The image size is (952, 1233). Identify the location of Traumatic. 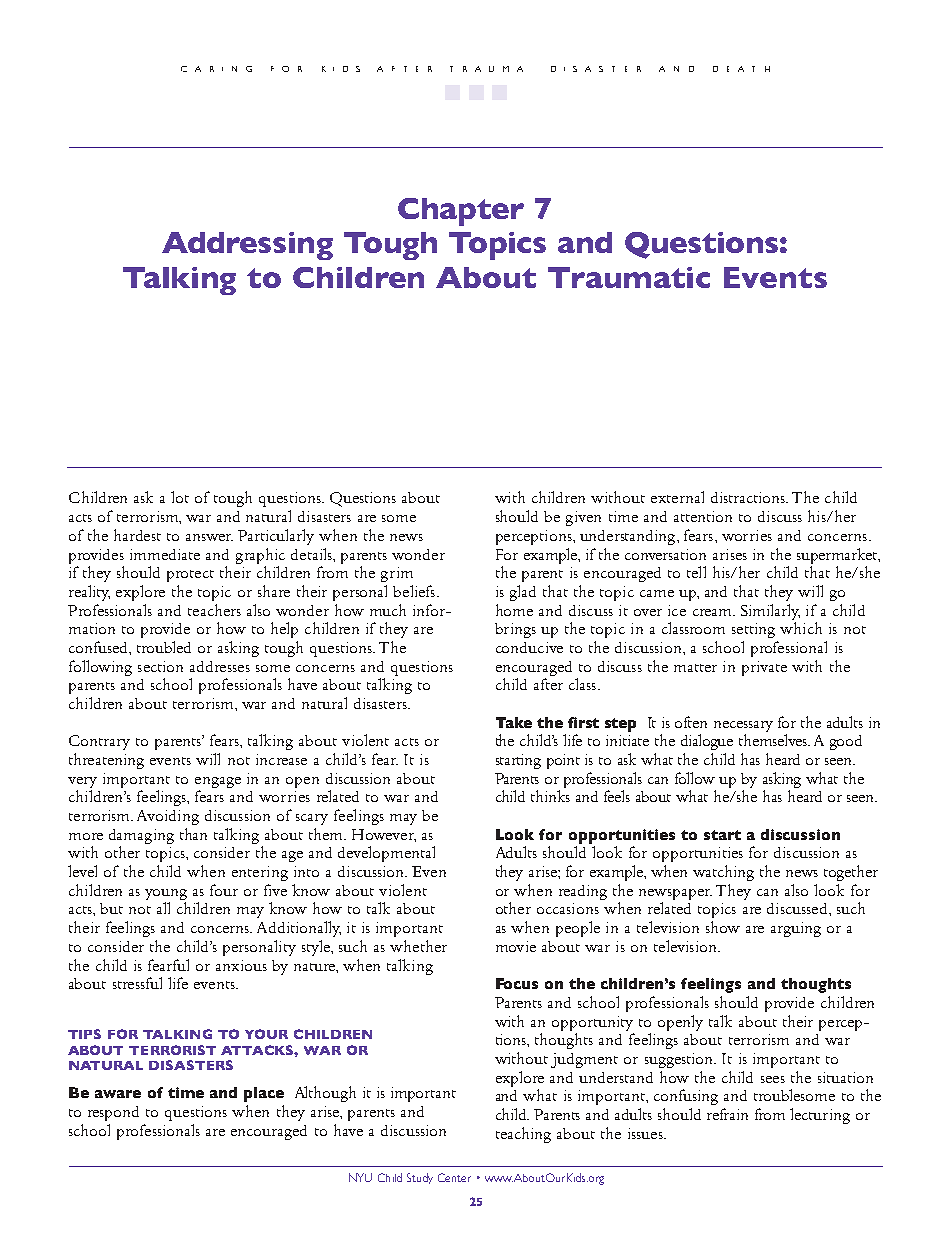
(629, 277).
